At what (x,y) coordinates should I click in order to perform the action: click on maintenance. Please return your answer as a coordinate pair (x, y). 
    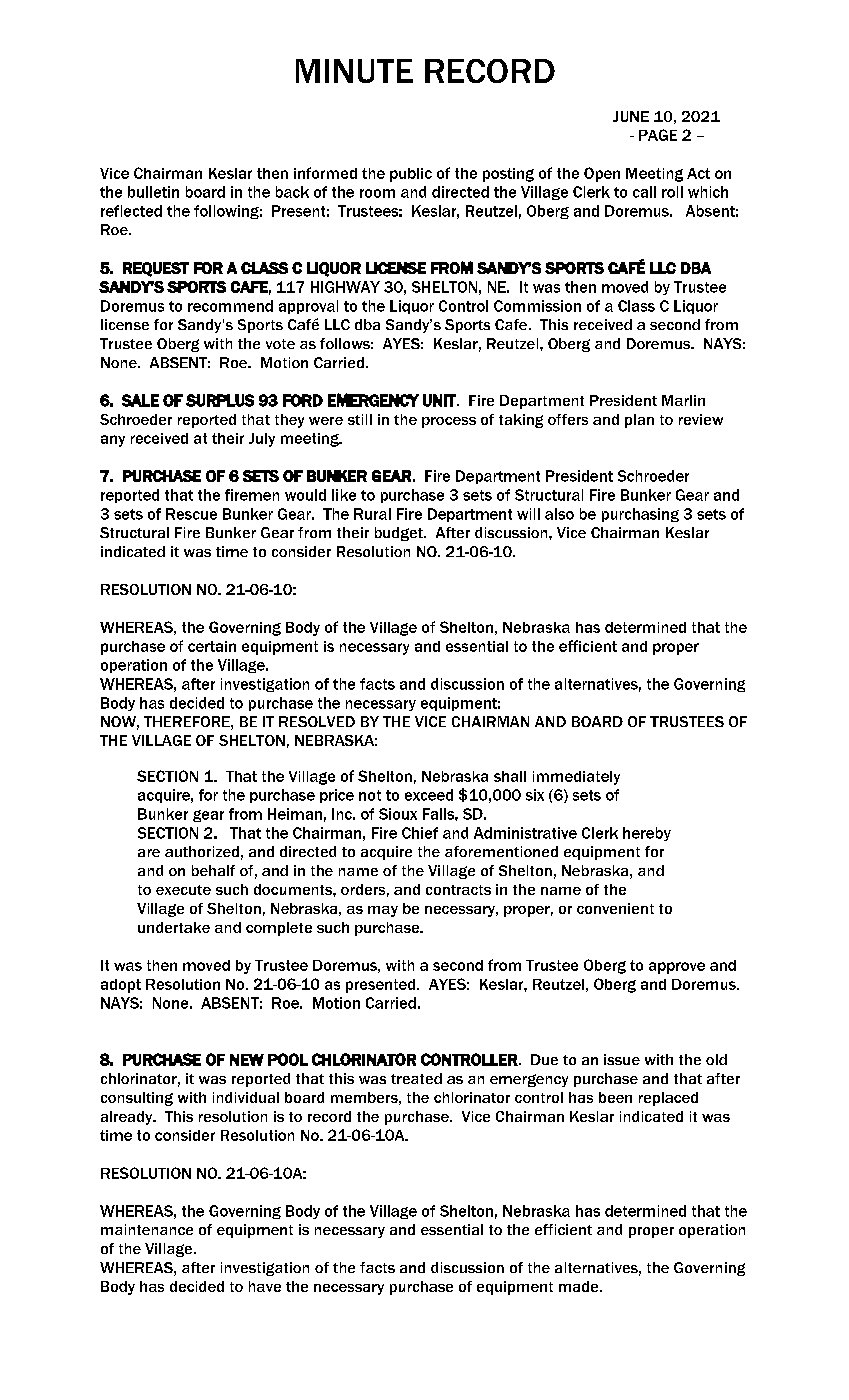
    Looking at the image, I should click on (147, 1229).
